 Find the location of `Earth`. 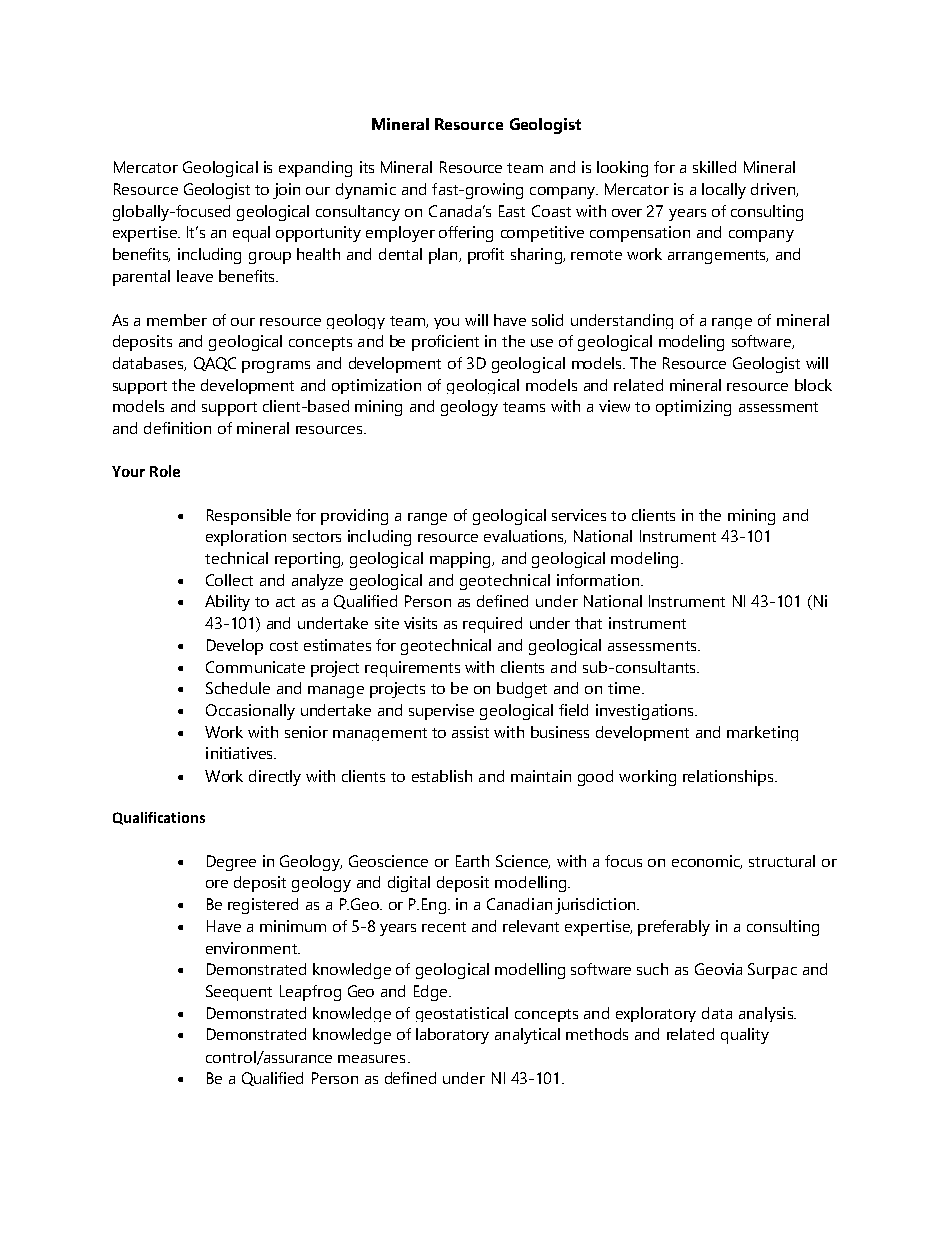

Earth is located at coordinates (472, 861).
